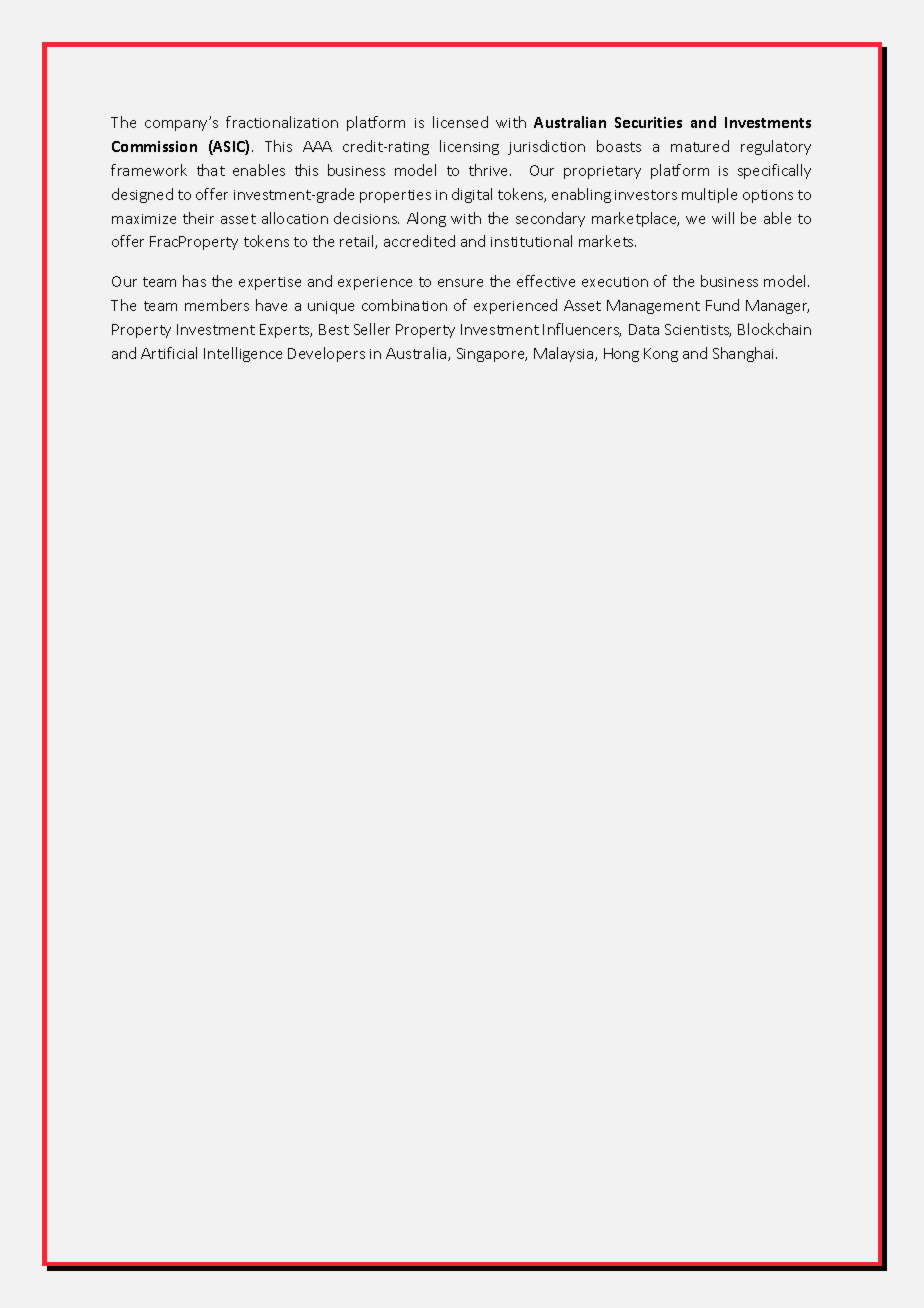 The image size is (924, 1308). What do you see at coordinates (198, 218) in the screenshot?
I see `their` at bounding box center [198, 218].
